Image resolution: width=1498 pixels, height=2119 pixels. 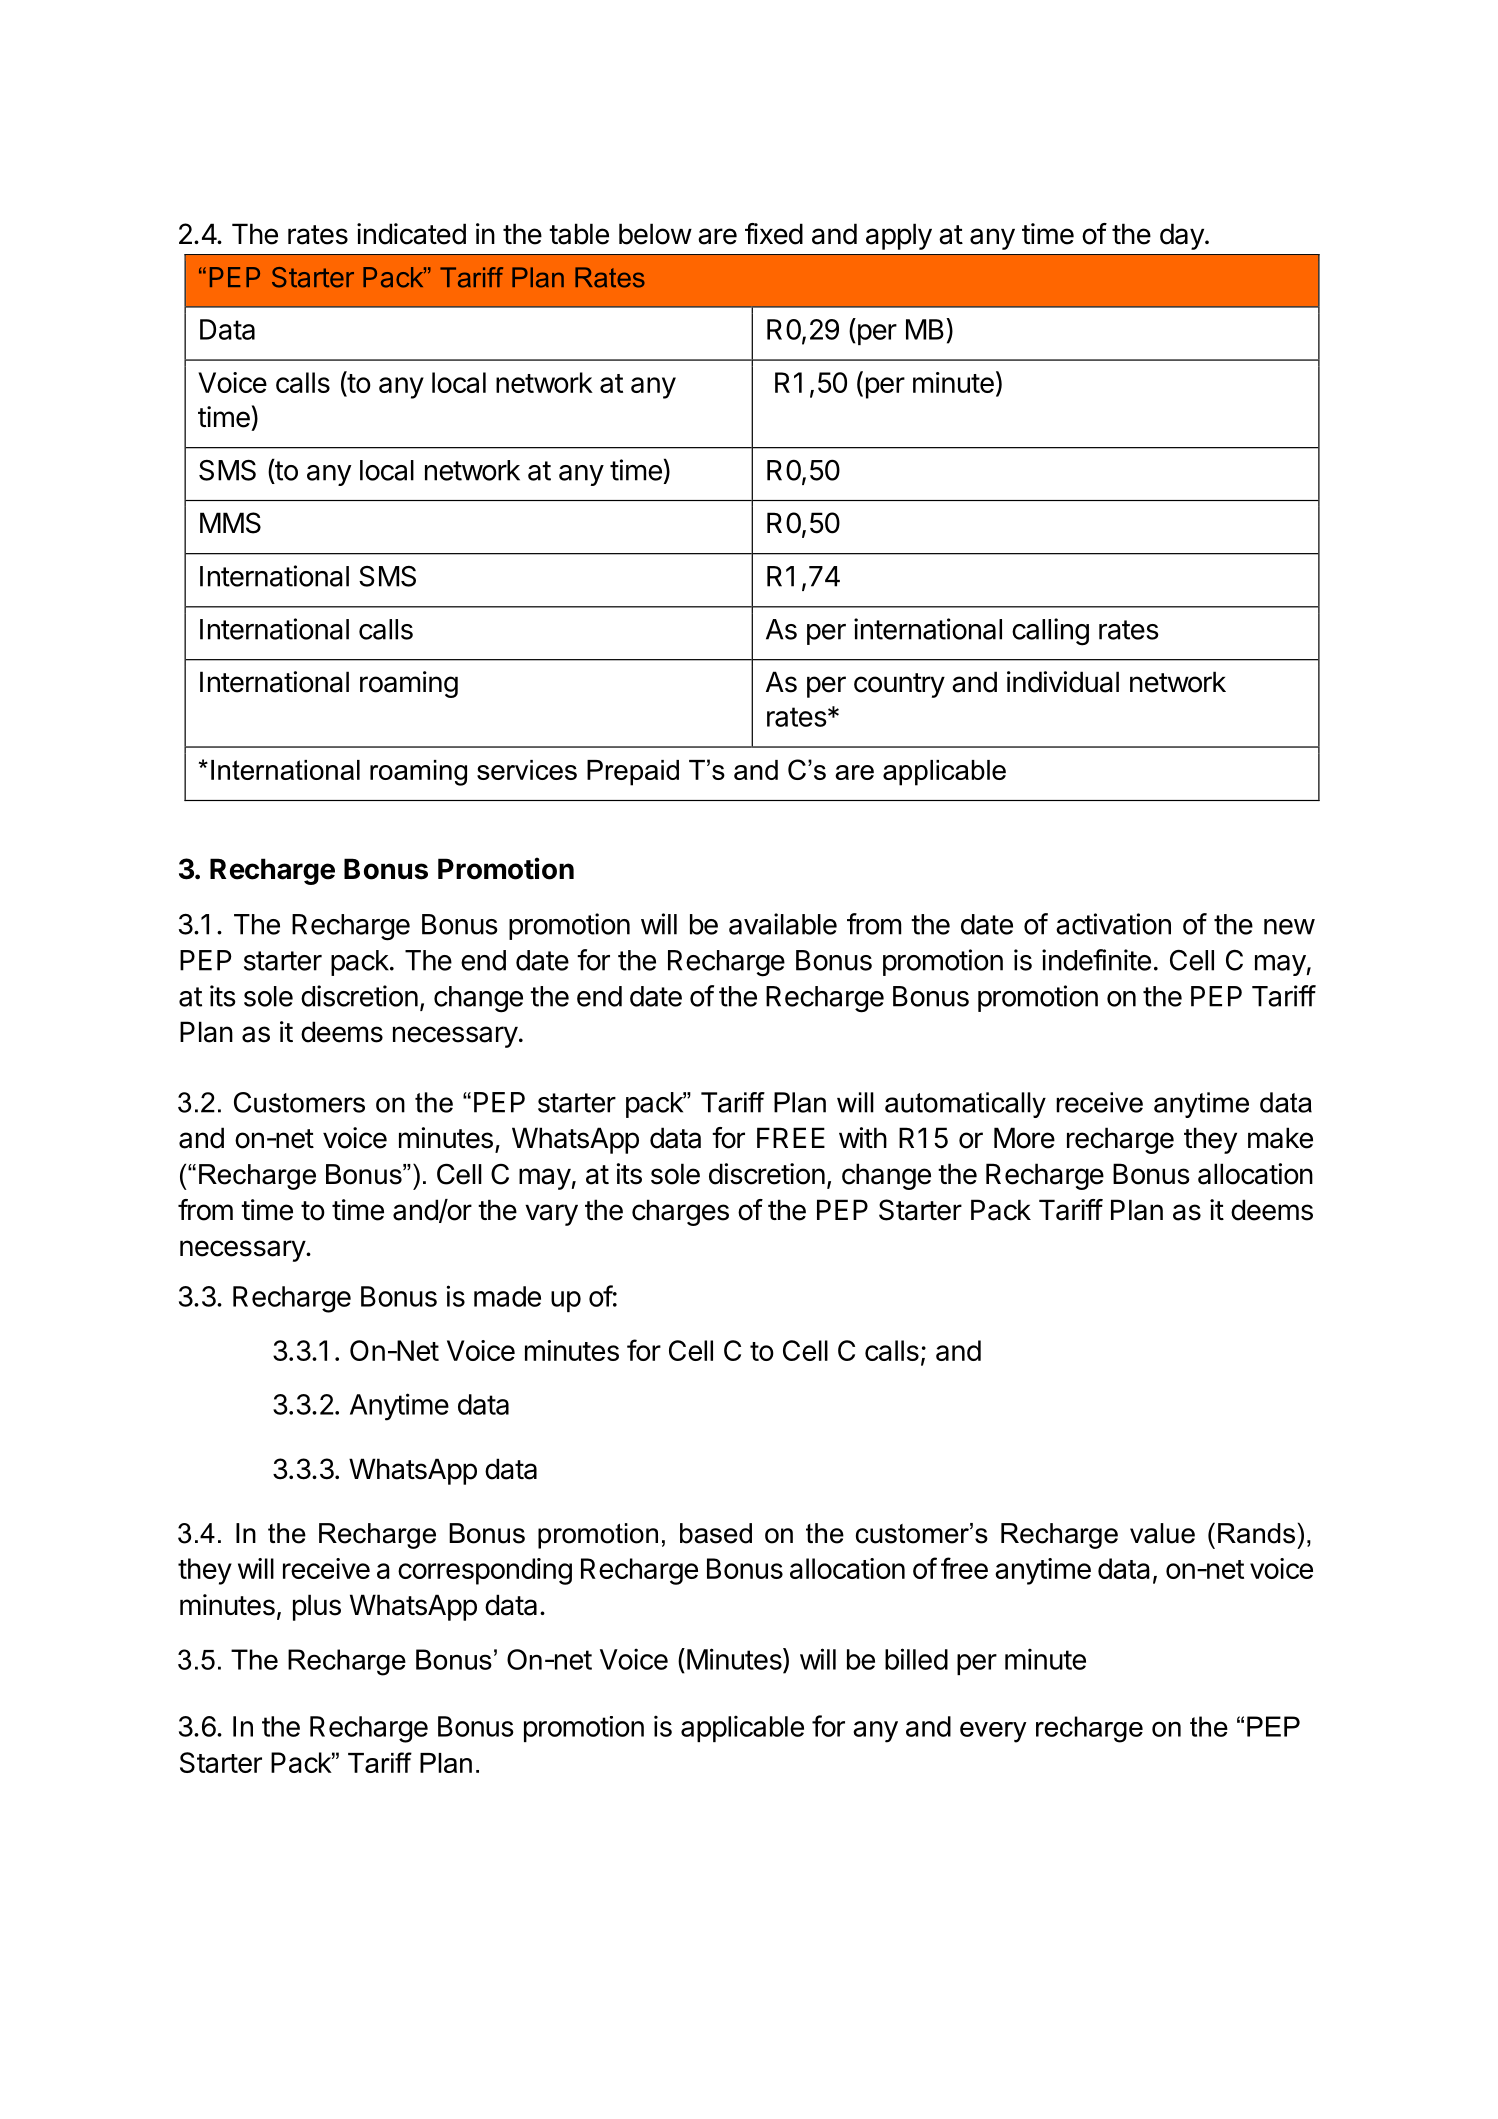 What do you see at coordinates (411, 234) in the screenshot?
I see `indicated` at bounding box center [411, 234].
